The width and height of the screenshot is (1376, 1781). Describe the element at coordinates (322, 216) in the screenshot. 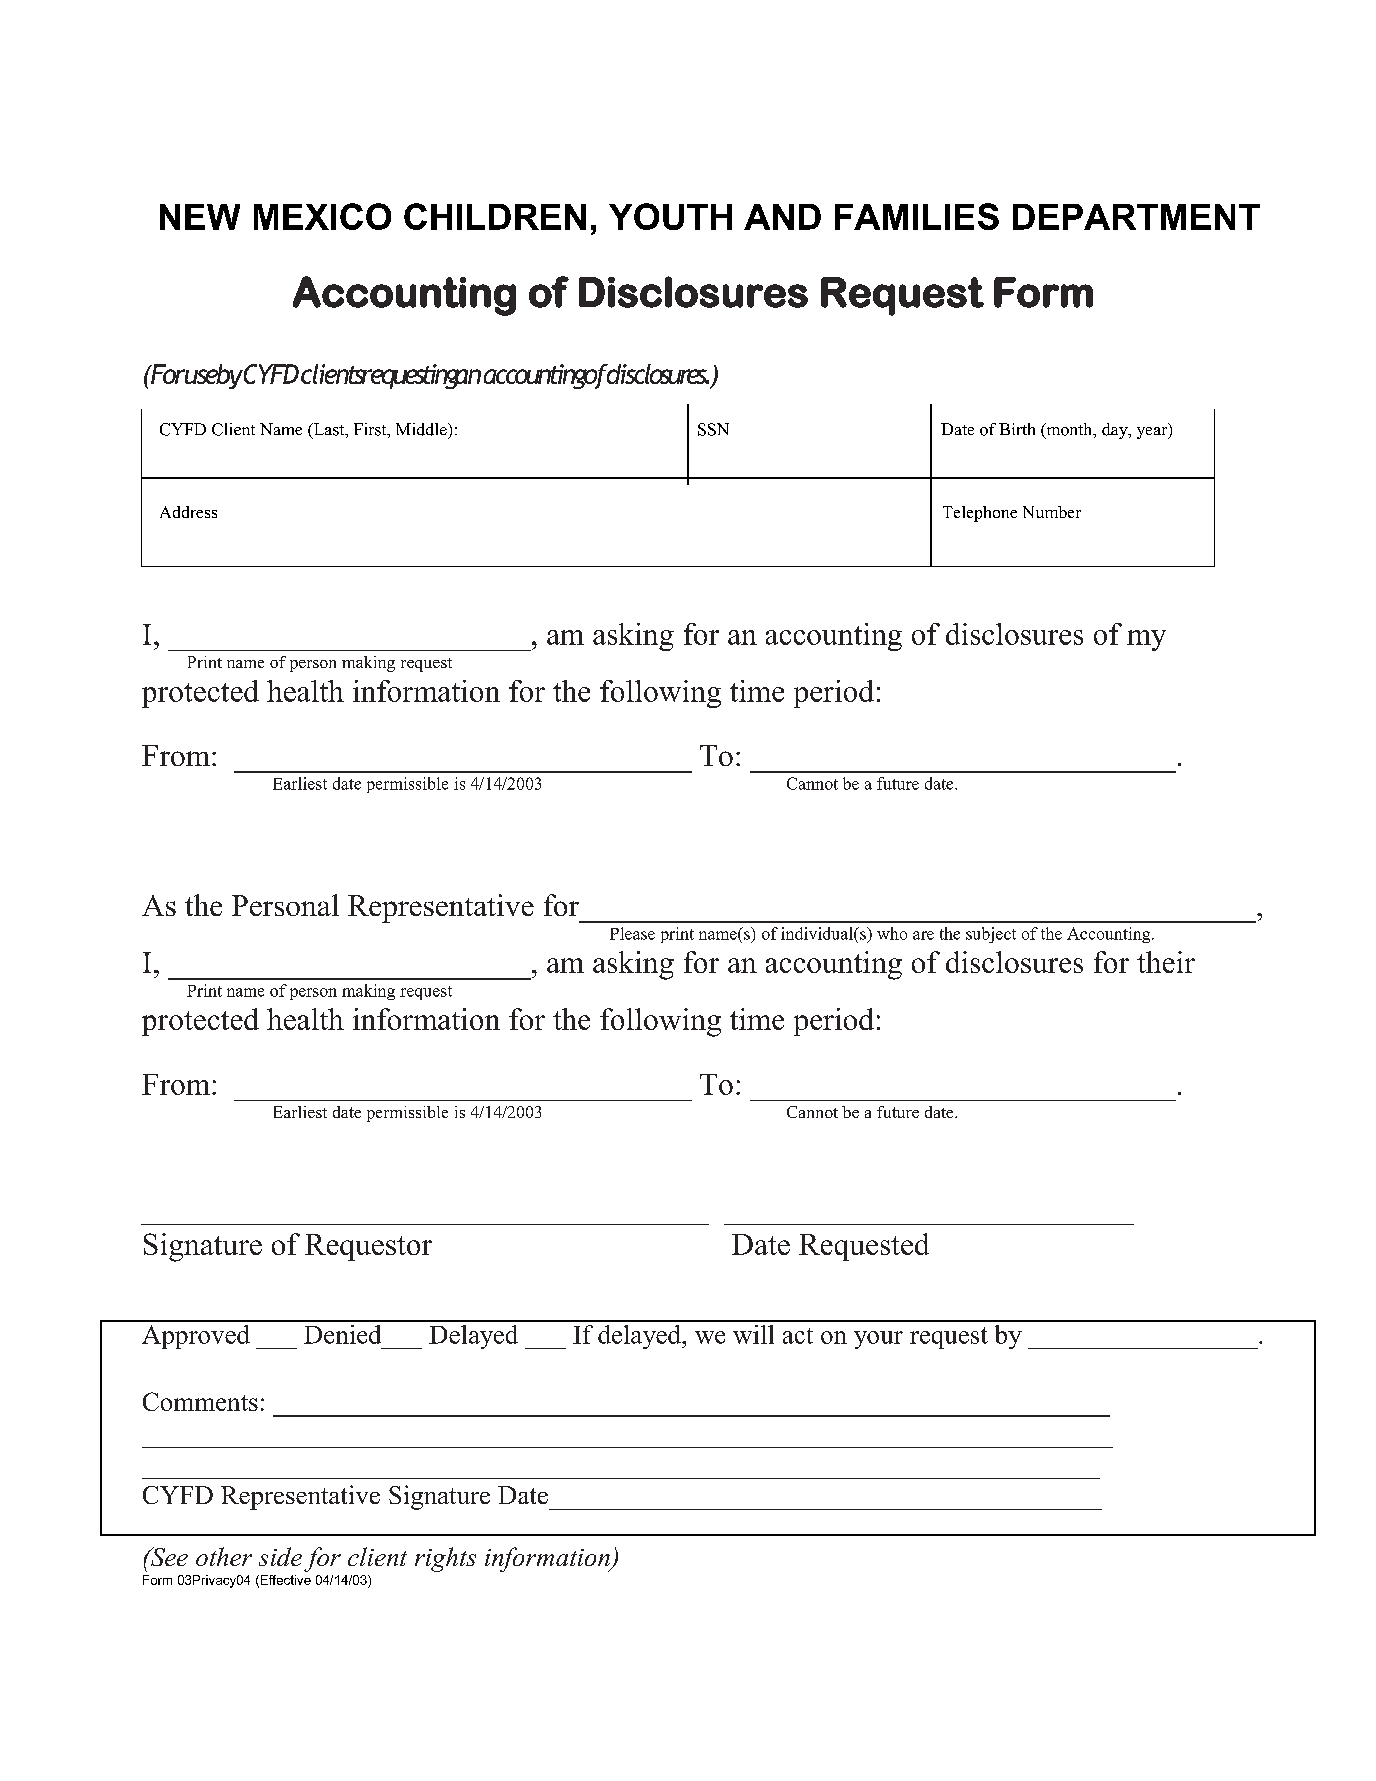

I see `MEXICO` at that location.
